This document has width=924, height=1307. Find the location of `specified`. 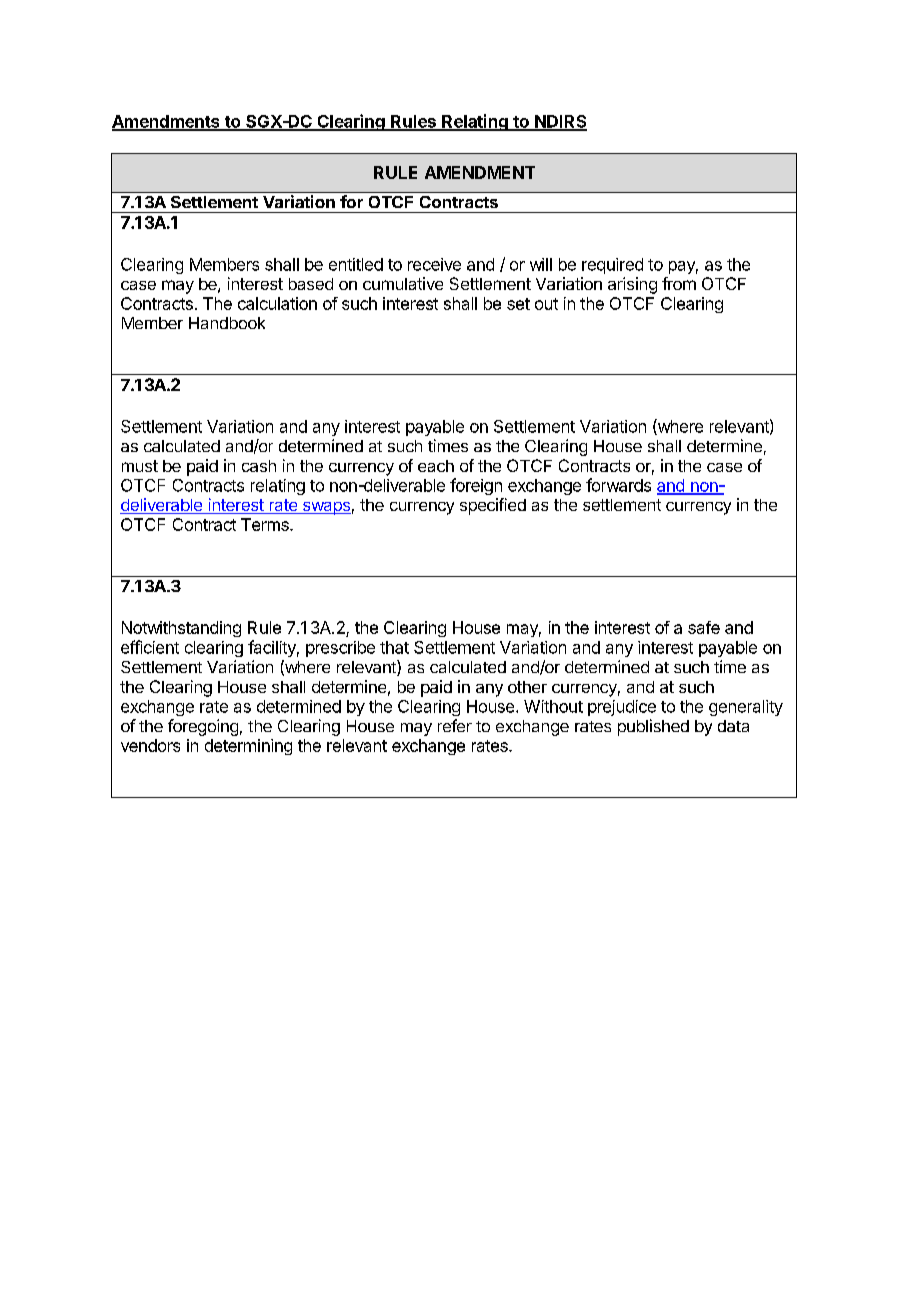

specified is located at coordinates (493, 506).
